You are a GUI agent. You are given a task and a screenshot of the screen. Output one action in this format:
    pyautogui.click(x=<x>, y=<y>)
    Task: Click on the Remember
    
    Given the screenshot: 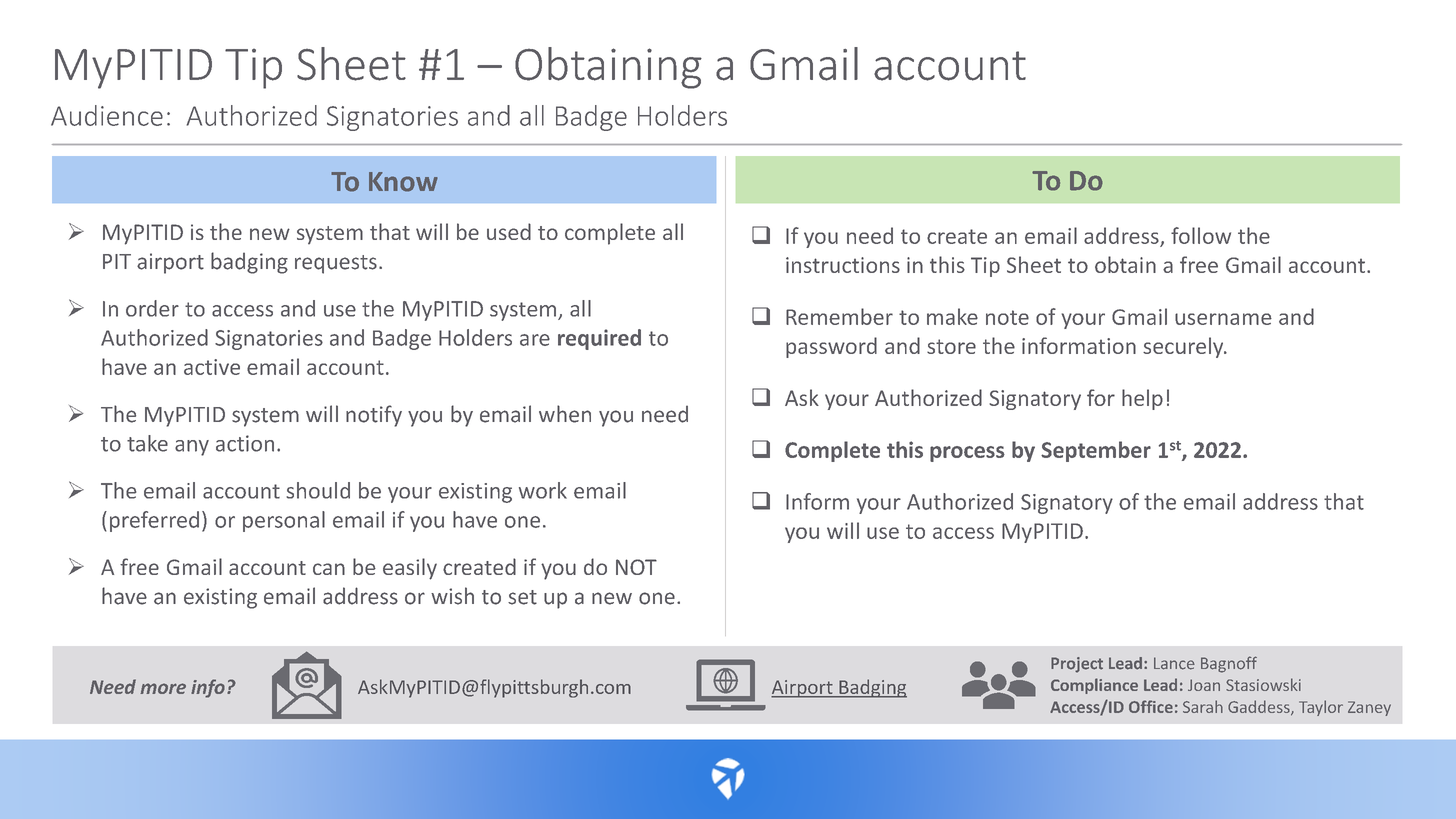 What is the action you would take?
    pyautogui.click(x=839, y=316)
